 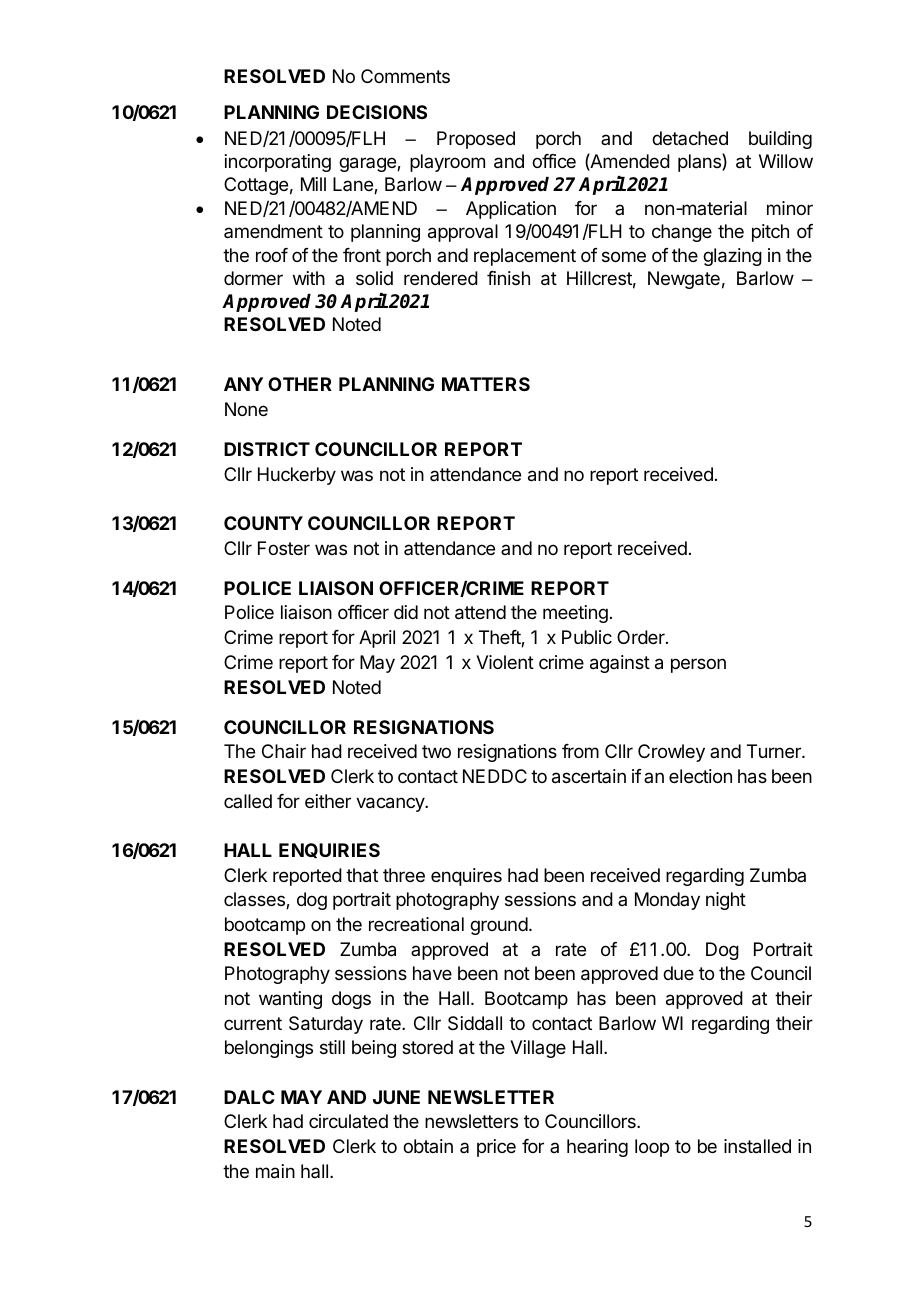 What do you see at coordinates (700, 776) in the image?
I see `election` at bounding box center [700, 776].
